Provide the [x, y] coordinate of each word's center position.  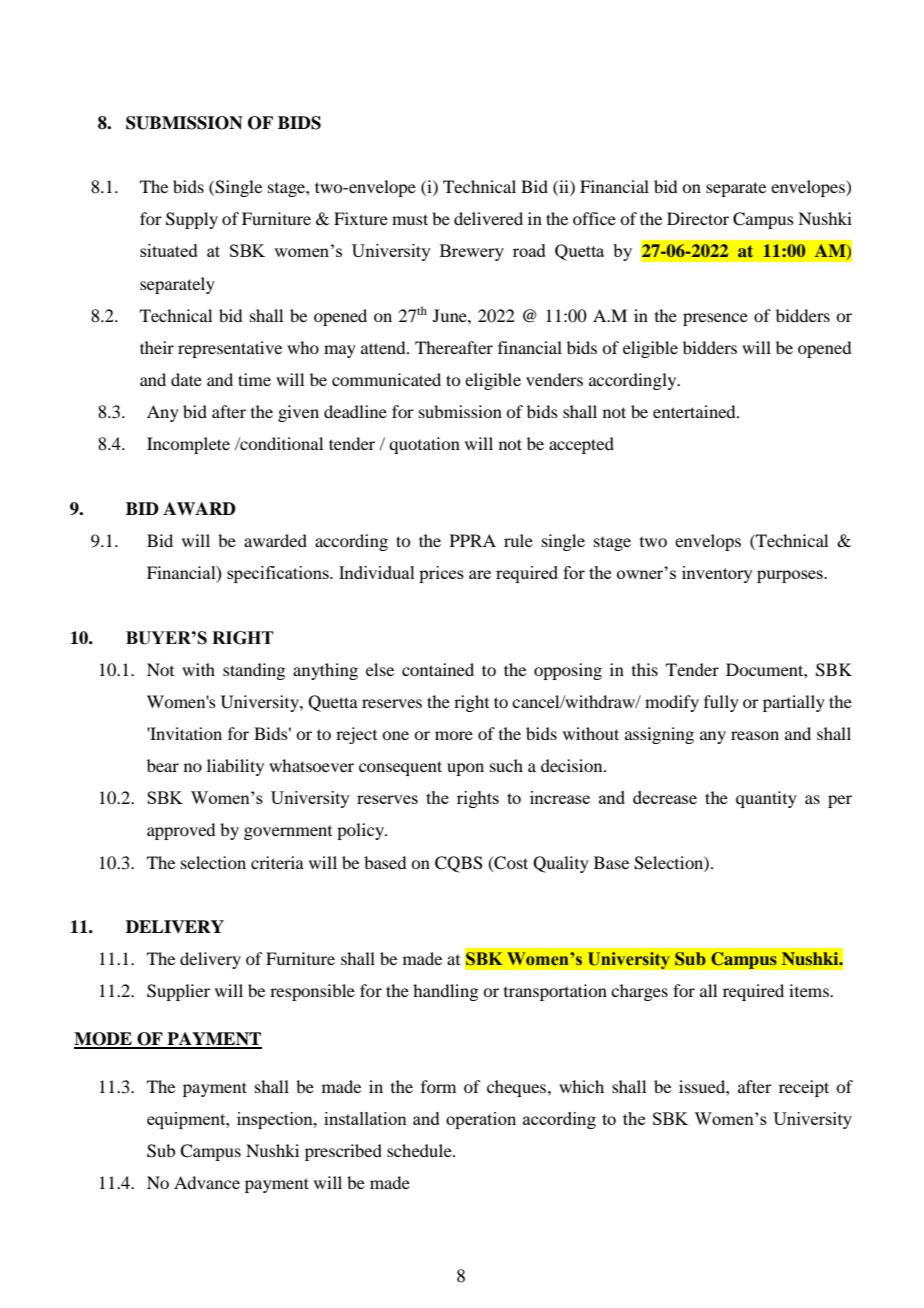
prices [441, 574]
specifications [279, 574]
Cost [510, 863]
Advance [207, 1182]
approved [181, 831]
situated [169, 250]
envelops [708, 542]
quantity [766, 799]
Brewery [472, 252]
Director [698, 218]
